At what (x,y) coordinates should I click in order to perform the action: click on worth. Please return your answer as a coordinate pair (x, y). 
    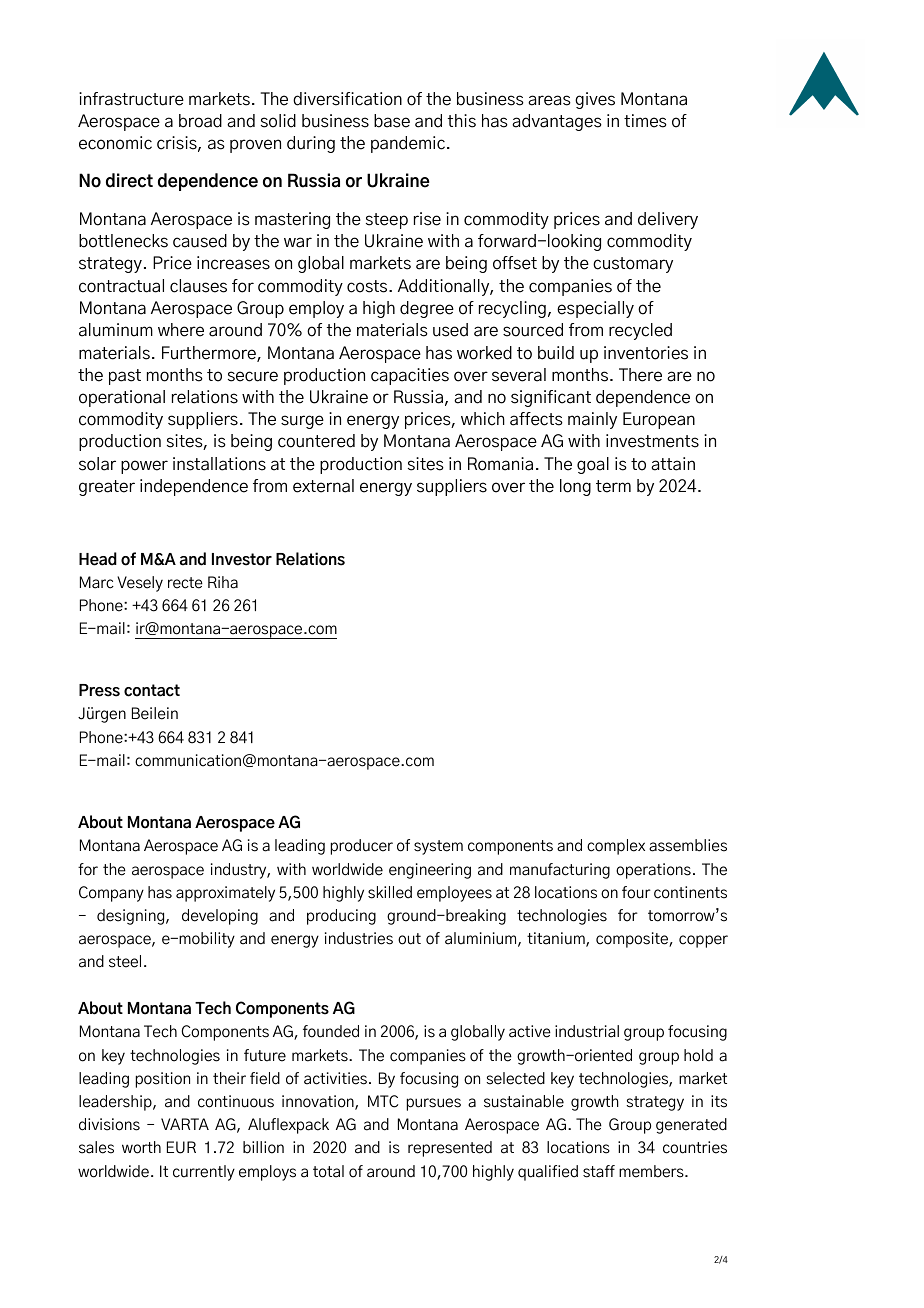
    Looking at the image, I should click on (141, 1147).
